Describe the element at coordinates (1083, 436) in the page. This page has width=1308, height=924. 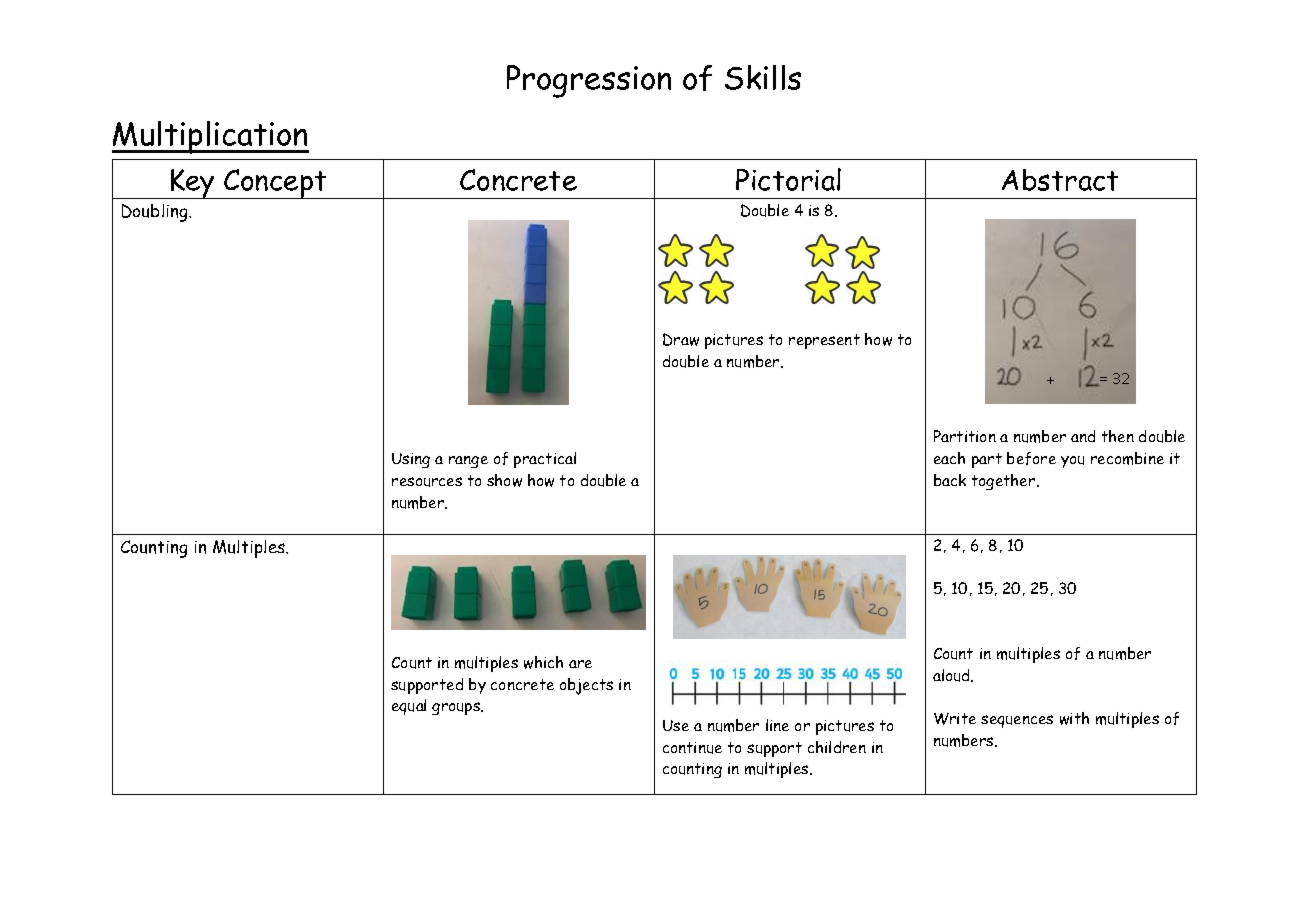
I see `and` at that location.
